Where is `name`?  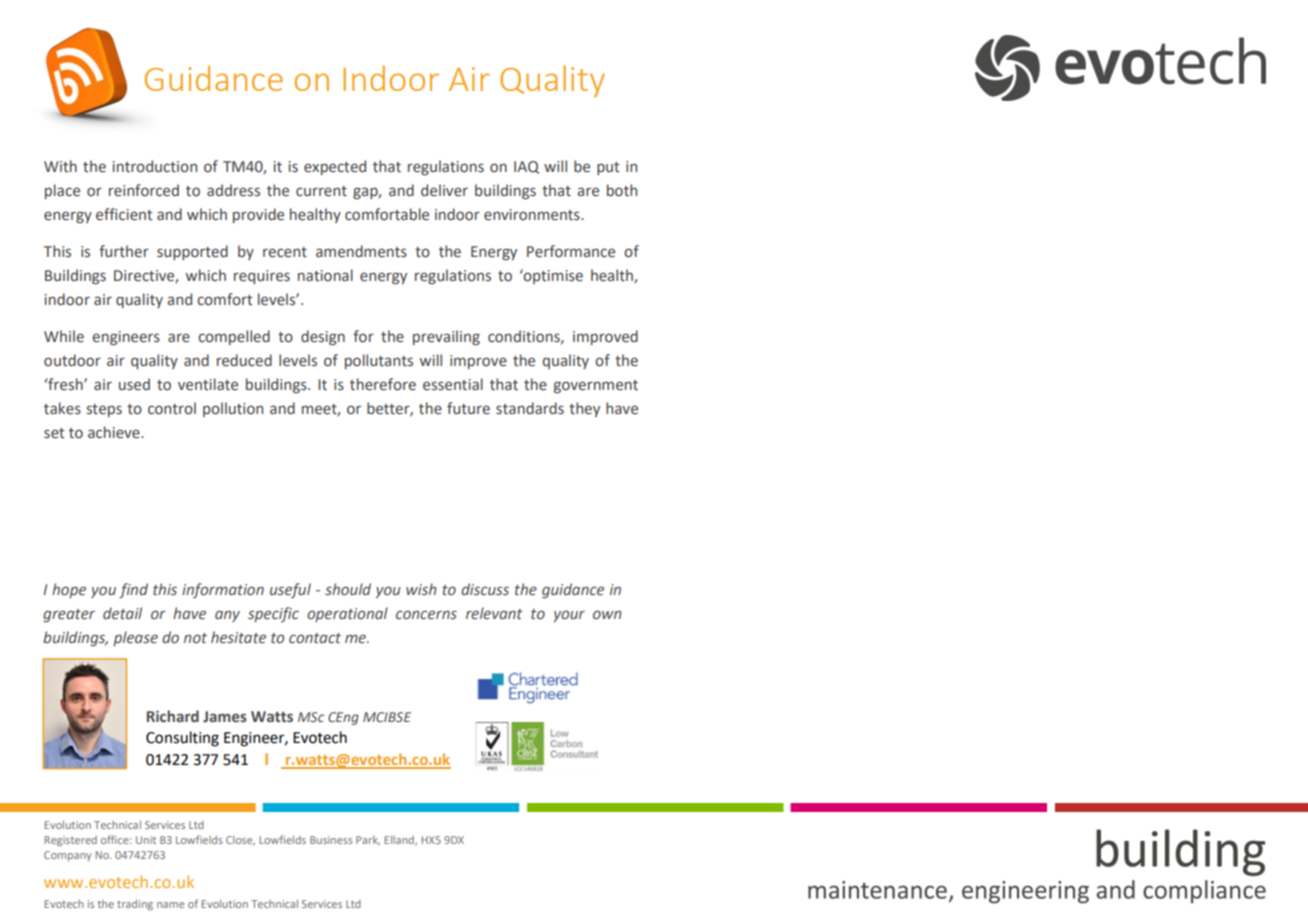
name is located at coordinates (170, 905).
